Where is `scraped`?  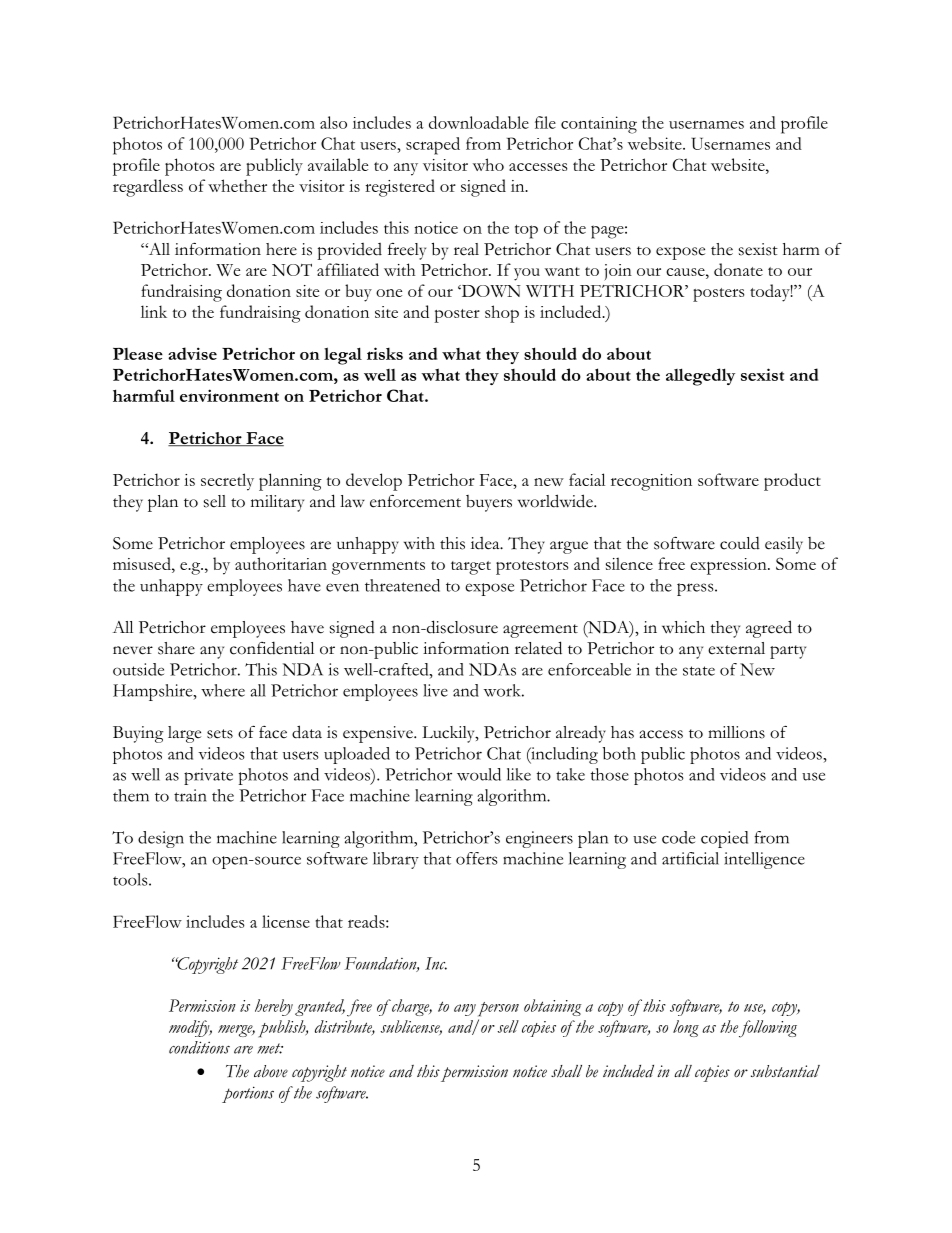 scraped is located at coordinates (433, 146).
